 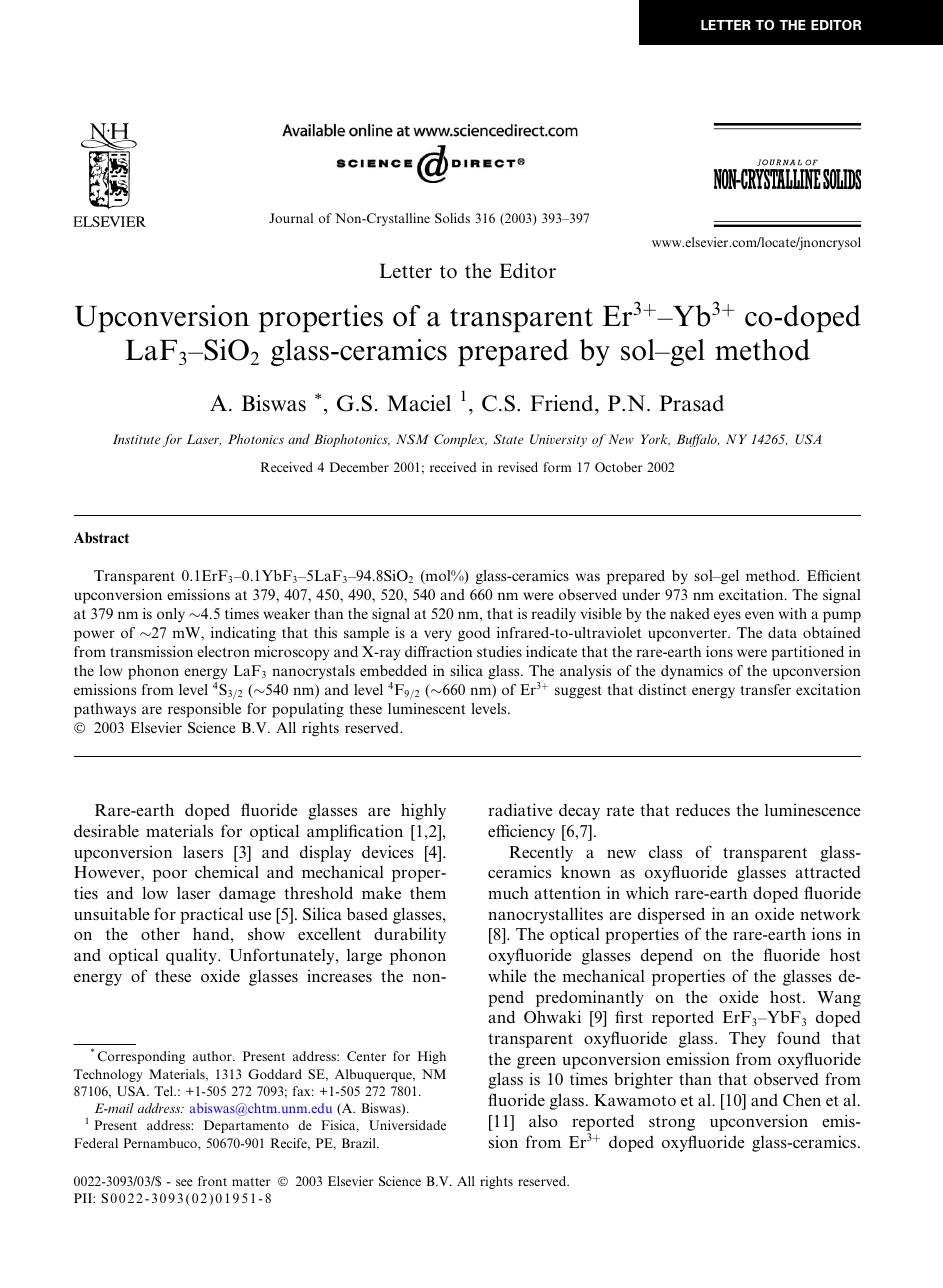 What do you see at coordinates (452, 218) in the image?
I see `Solids` at bounding box center [452, 218].
